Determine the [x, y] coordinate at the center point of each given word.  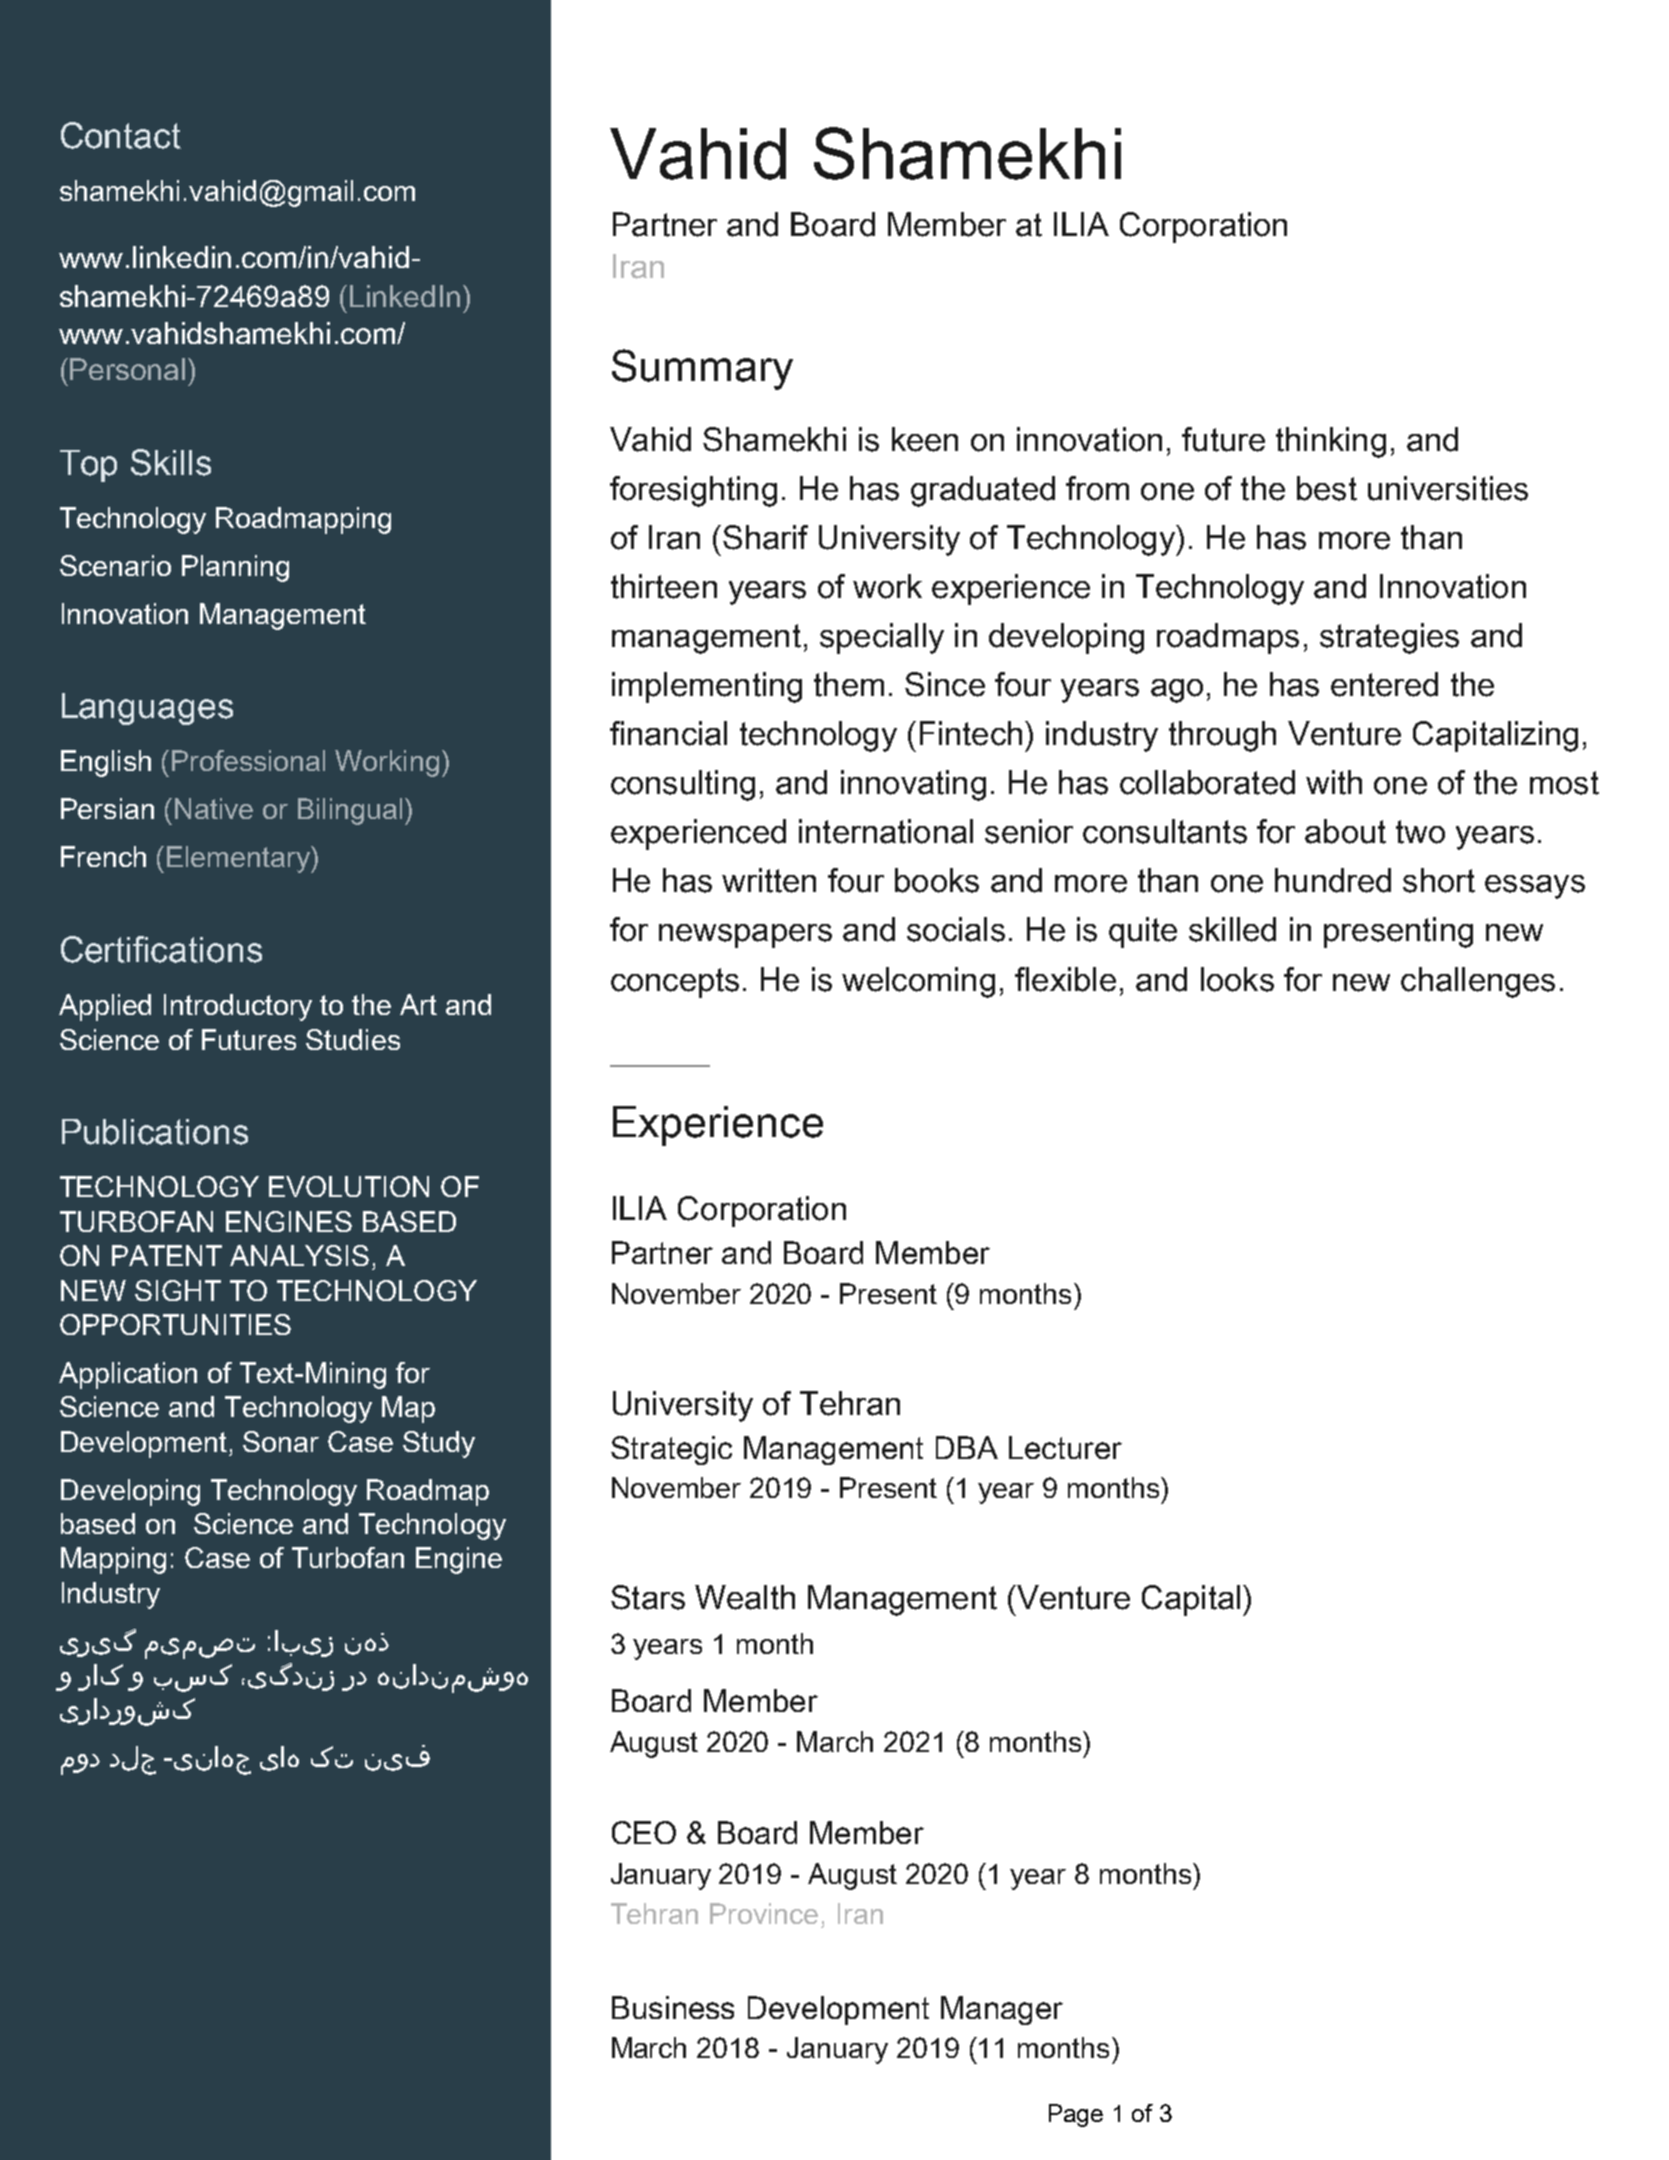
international [886, 831]
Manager [1002, 2010]
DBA [967, 1447]
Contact [121, 135]
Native [214, 808]
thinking [1331, 442]
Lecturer [1065, 1447]
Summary [702, 369]
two [1420, 832]
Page [1076, 2115]
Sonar [281, 1441]
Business [673, 2007]
